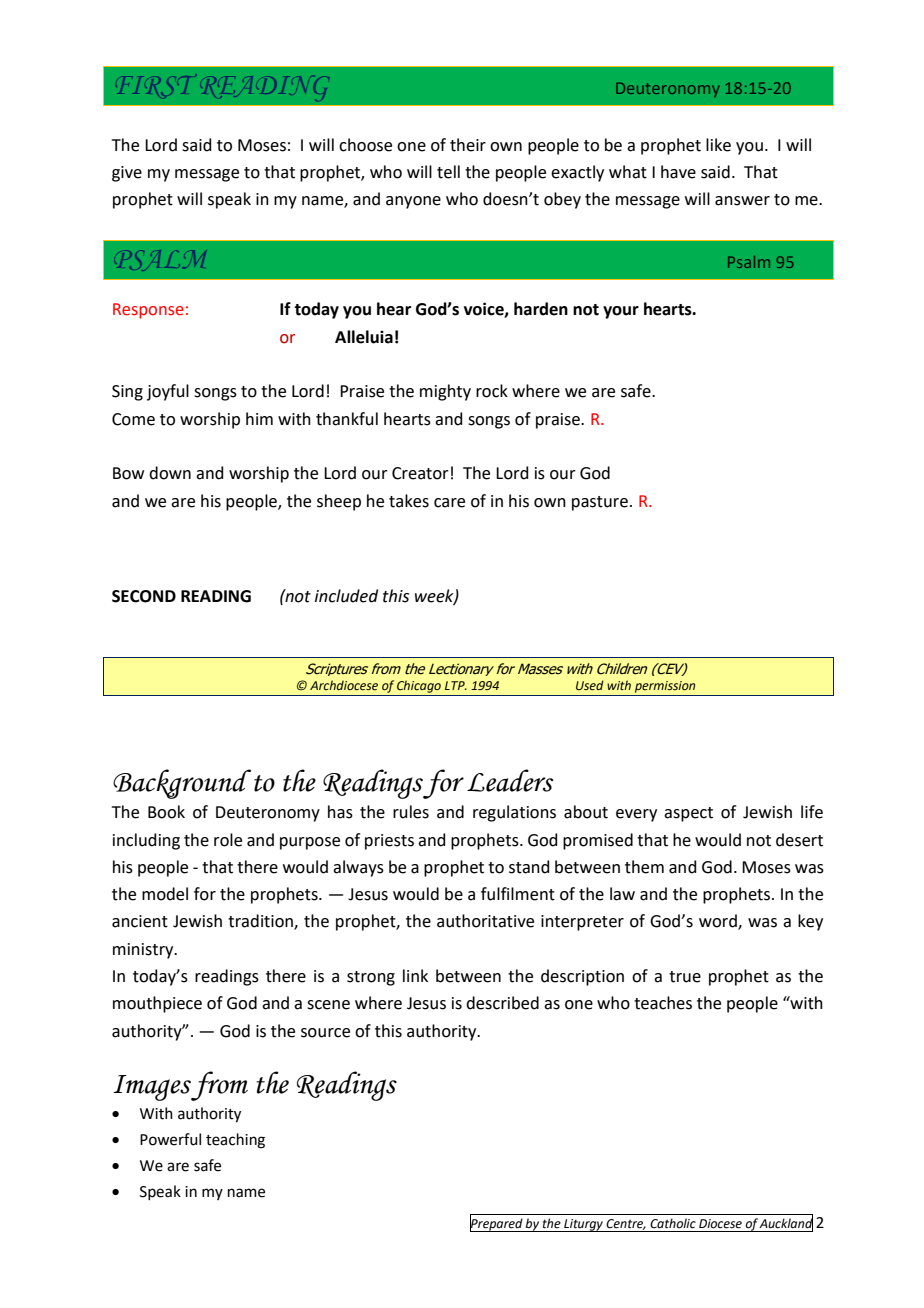  What do you see at coordinates (259, 418) in the document?
I see `him` at bounding box center [259, 418].
